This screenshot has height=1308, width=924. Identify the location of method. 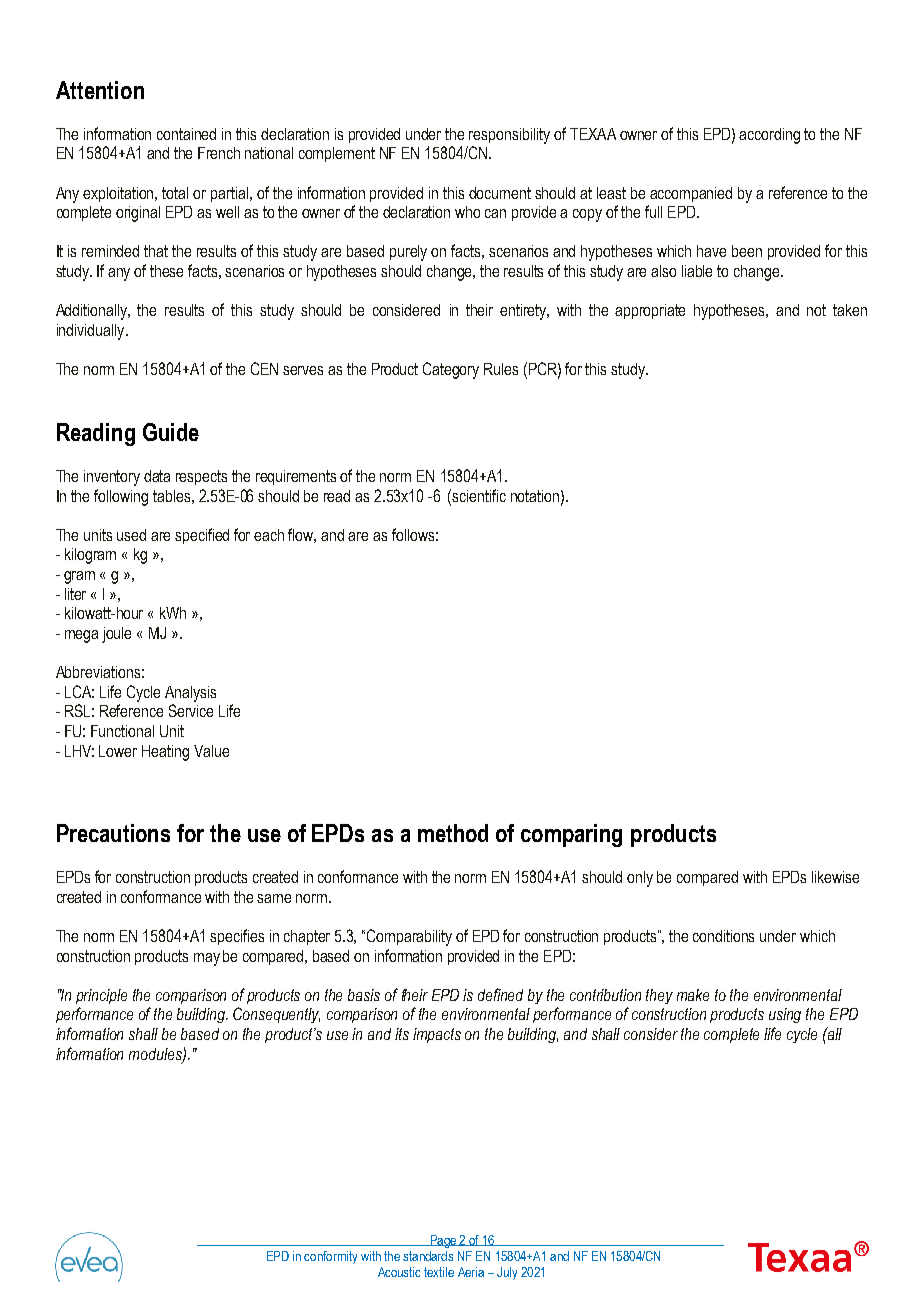
(453, 833).
